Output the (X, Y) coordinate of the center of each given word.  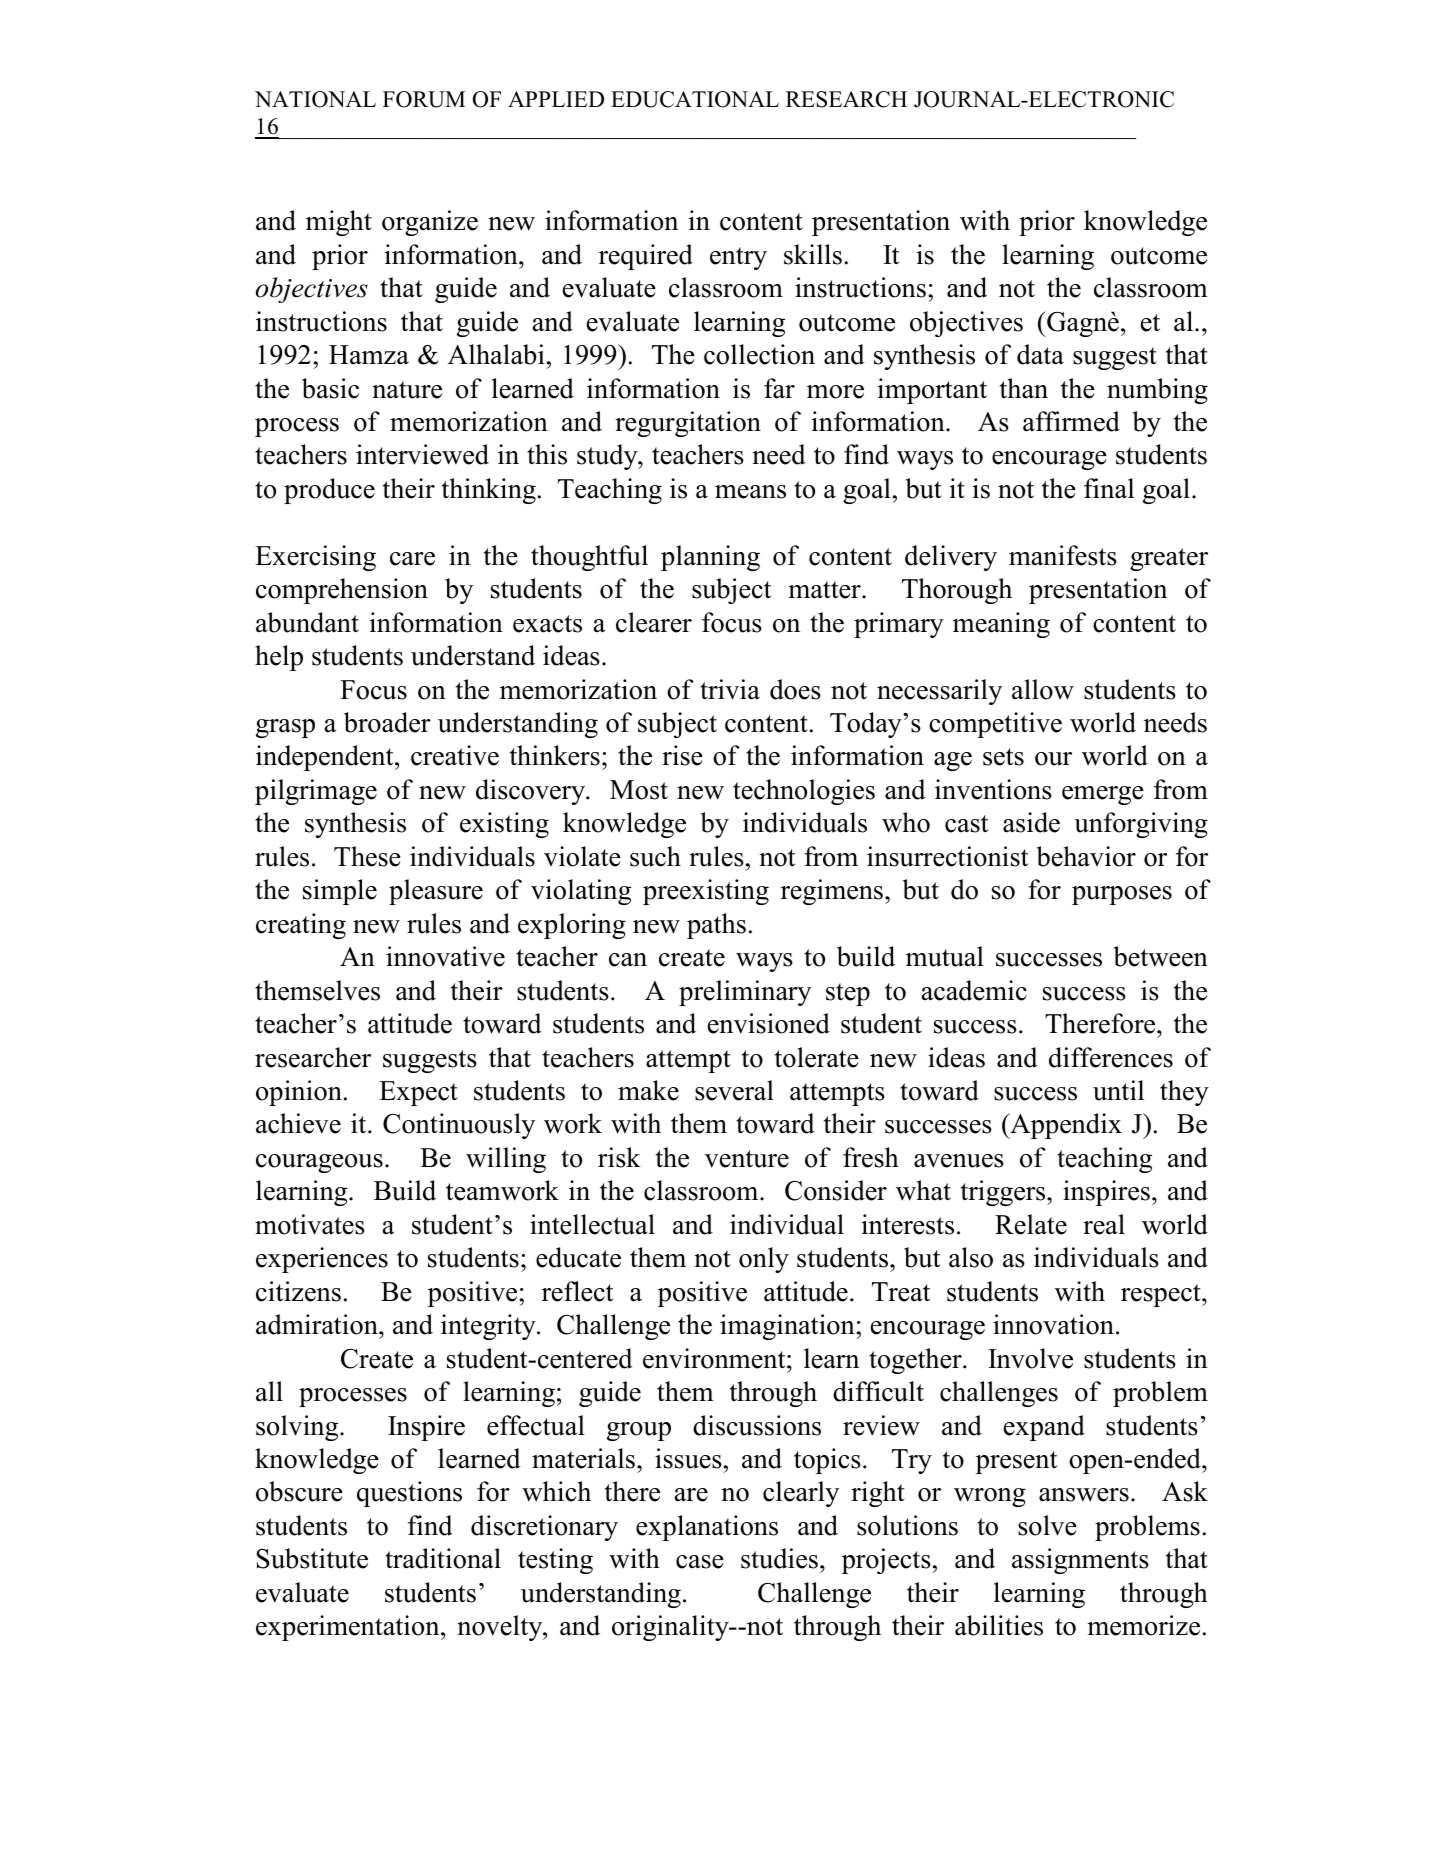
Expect (418, 1093)
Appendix (1065, 1126)
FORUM (424, 99)
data (1040, 354)
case (700, 1562)
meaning (1001, 625)
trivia (730, 689)
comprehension (342, 591)
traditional (443, 1558)
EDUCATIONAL (695, 99)
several (734, 1090)
